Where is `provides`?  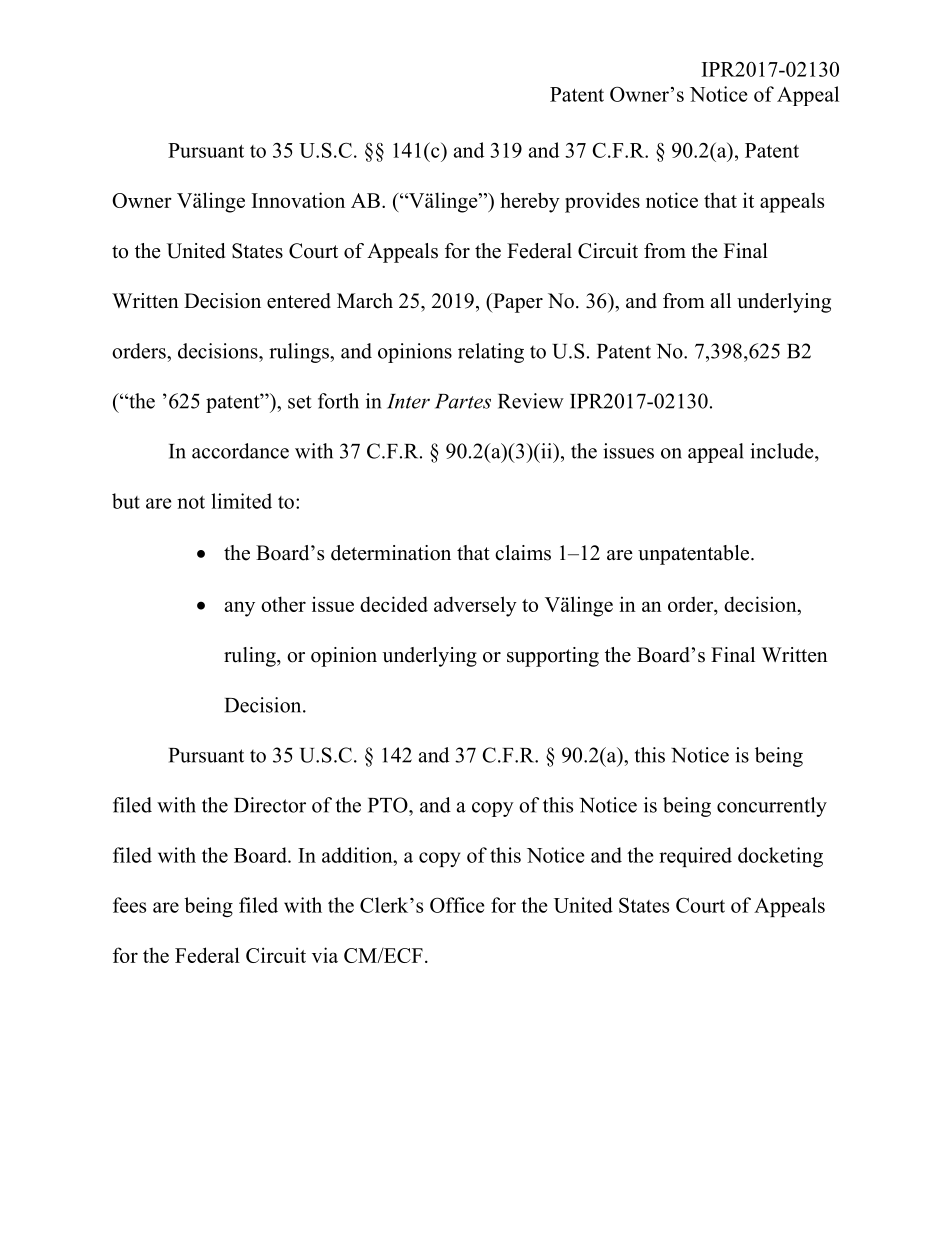 provides is located at coordinates (602, 202).
